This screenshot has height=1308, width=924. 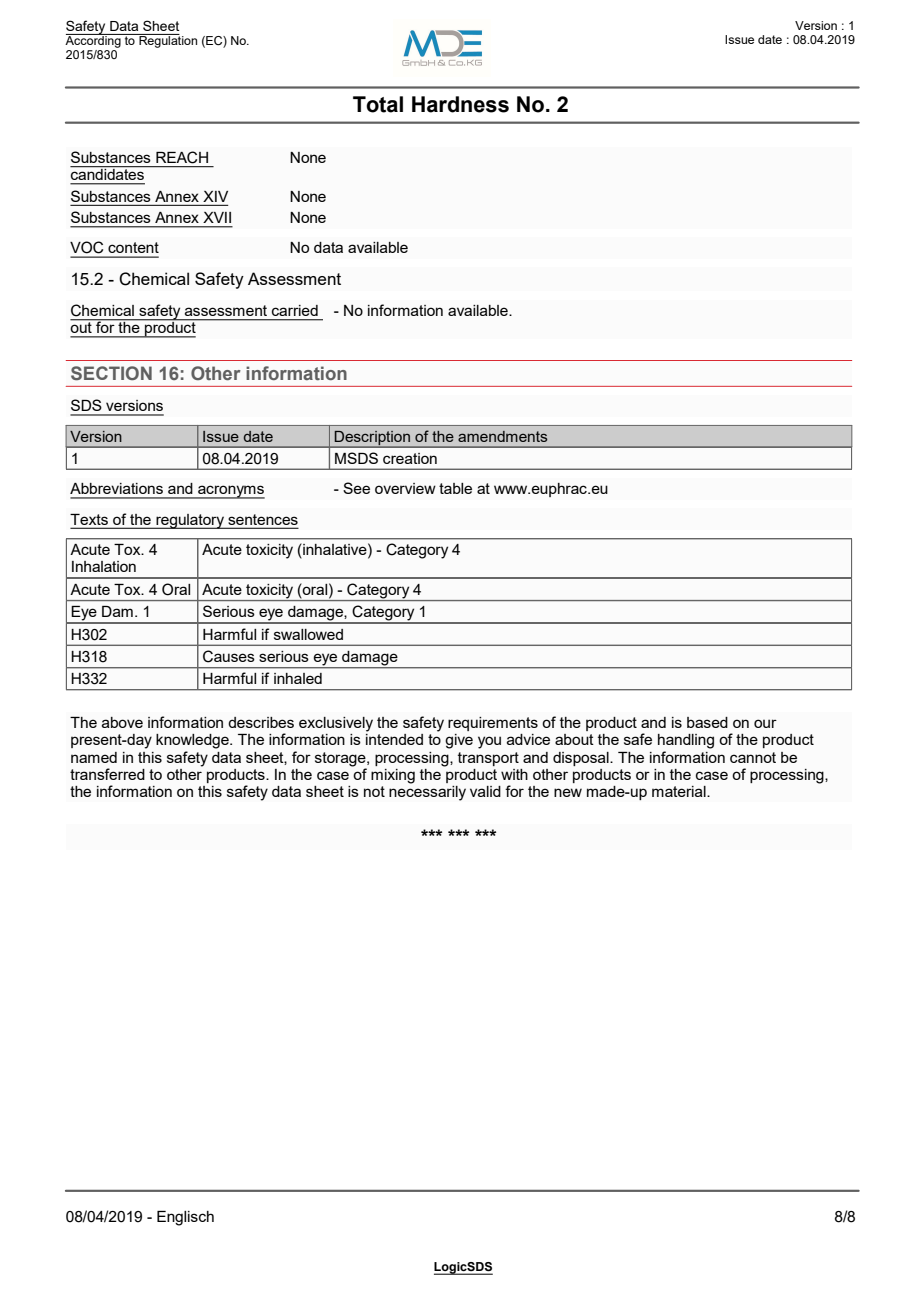 I want to click on based, so click(x=707, y=722).
